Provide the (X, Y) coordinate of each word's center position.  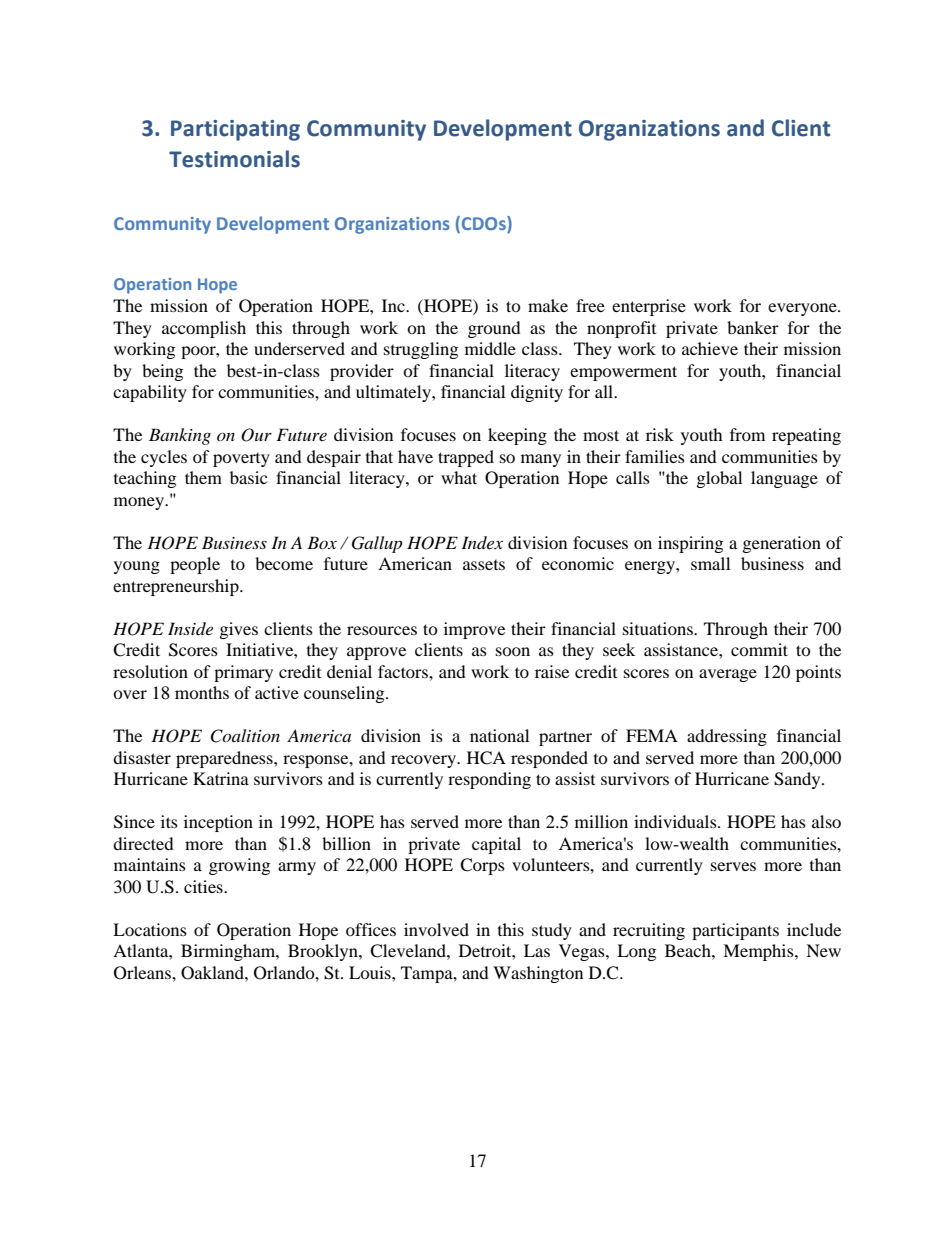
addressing (727, 737)
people (195, 565)
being (162, 372)
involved (436, 929)
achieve (710, 348)
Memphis (759, 952)
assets (484, 565)
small (710, 563)
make (548, 305)
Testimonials (234, 159)
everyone (803, 309)
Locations (150, 929)
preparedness (225, 759)
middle (490, 348)
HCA (486, 758)
